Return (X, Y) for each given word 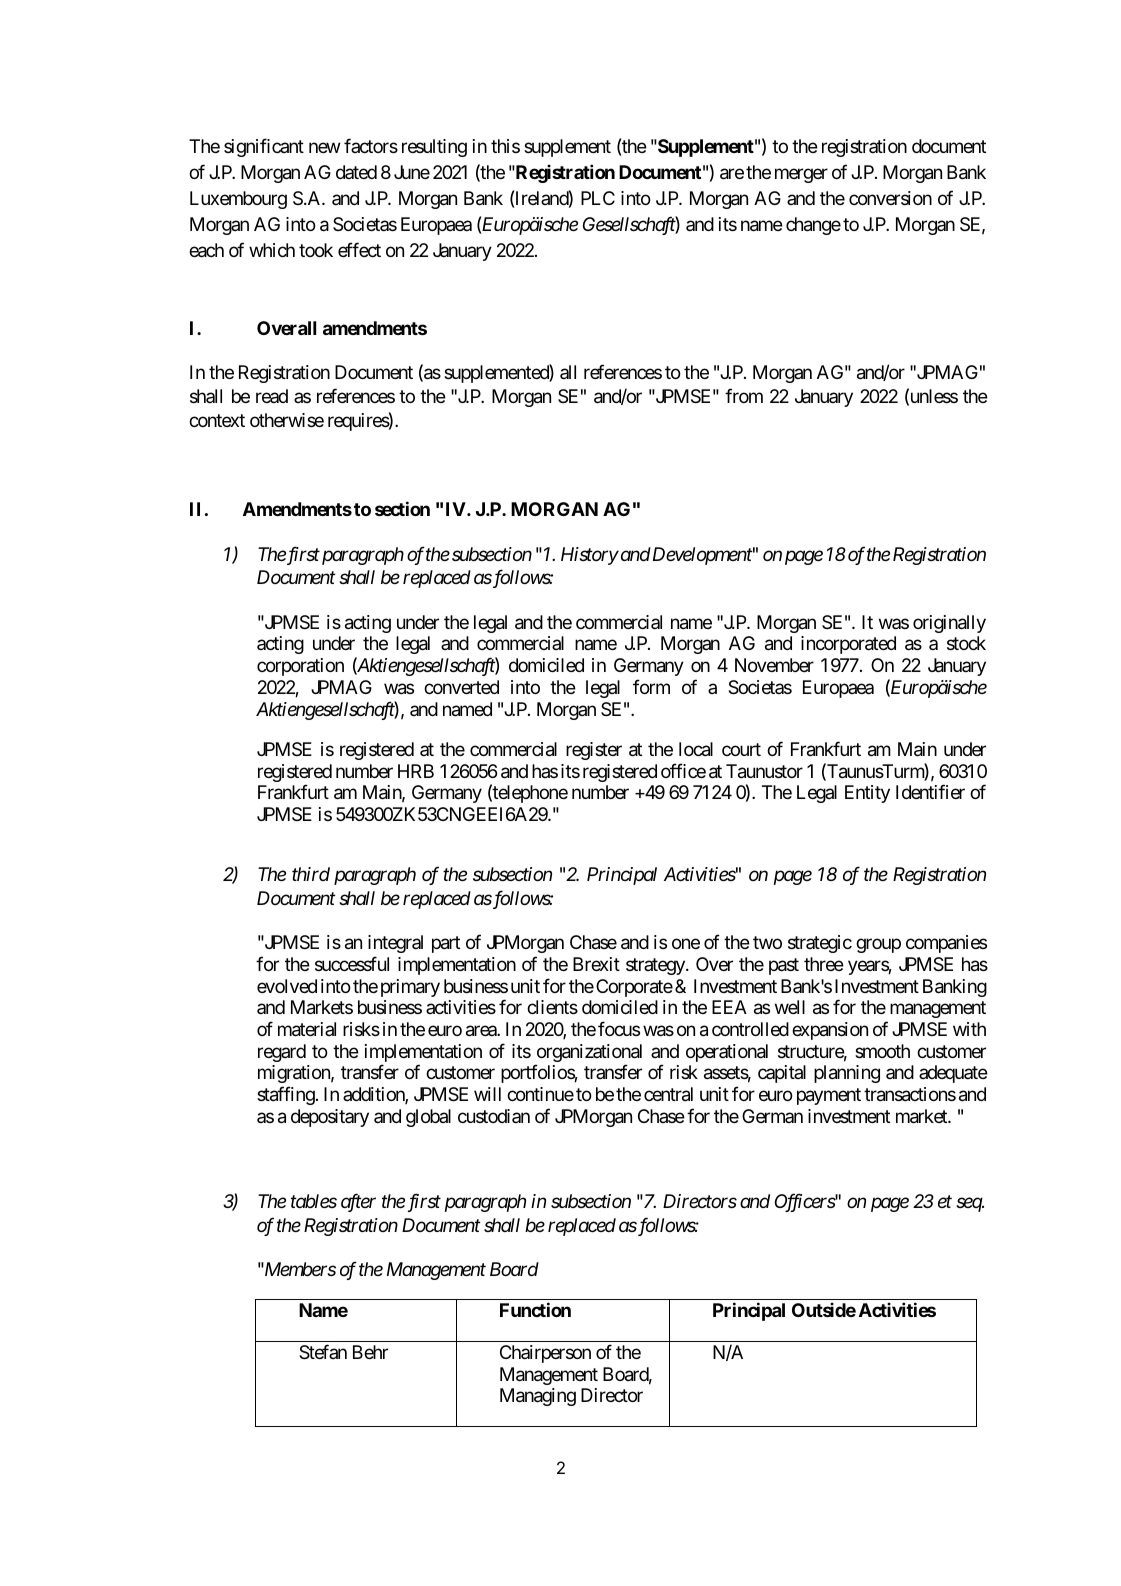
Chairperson (545, 1354)
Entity (867, 794)
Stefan (323, 1352)
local (696, 749)
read (272, 396)
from (744, 395)
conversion (890, 198)
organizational (588, 1054)
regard (282, 1053)
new (325, 147)
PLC (598, 198)
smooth (882, 1051)
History (590, 556)
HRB (416, 771)
